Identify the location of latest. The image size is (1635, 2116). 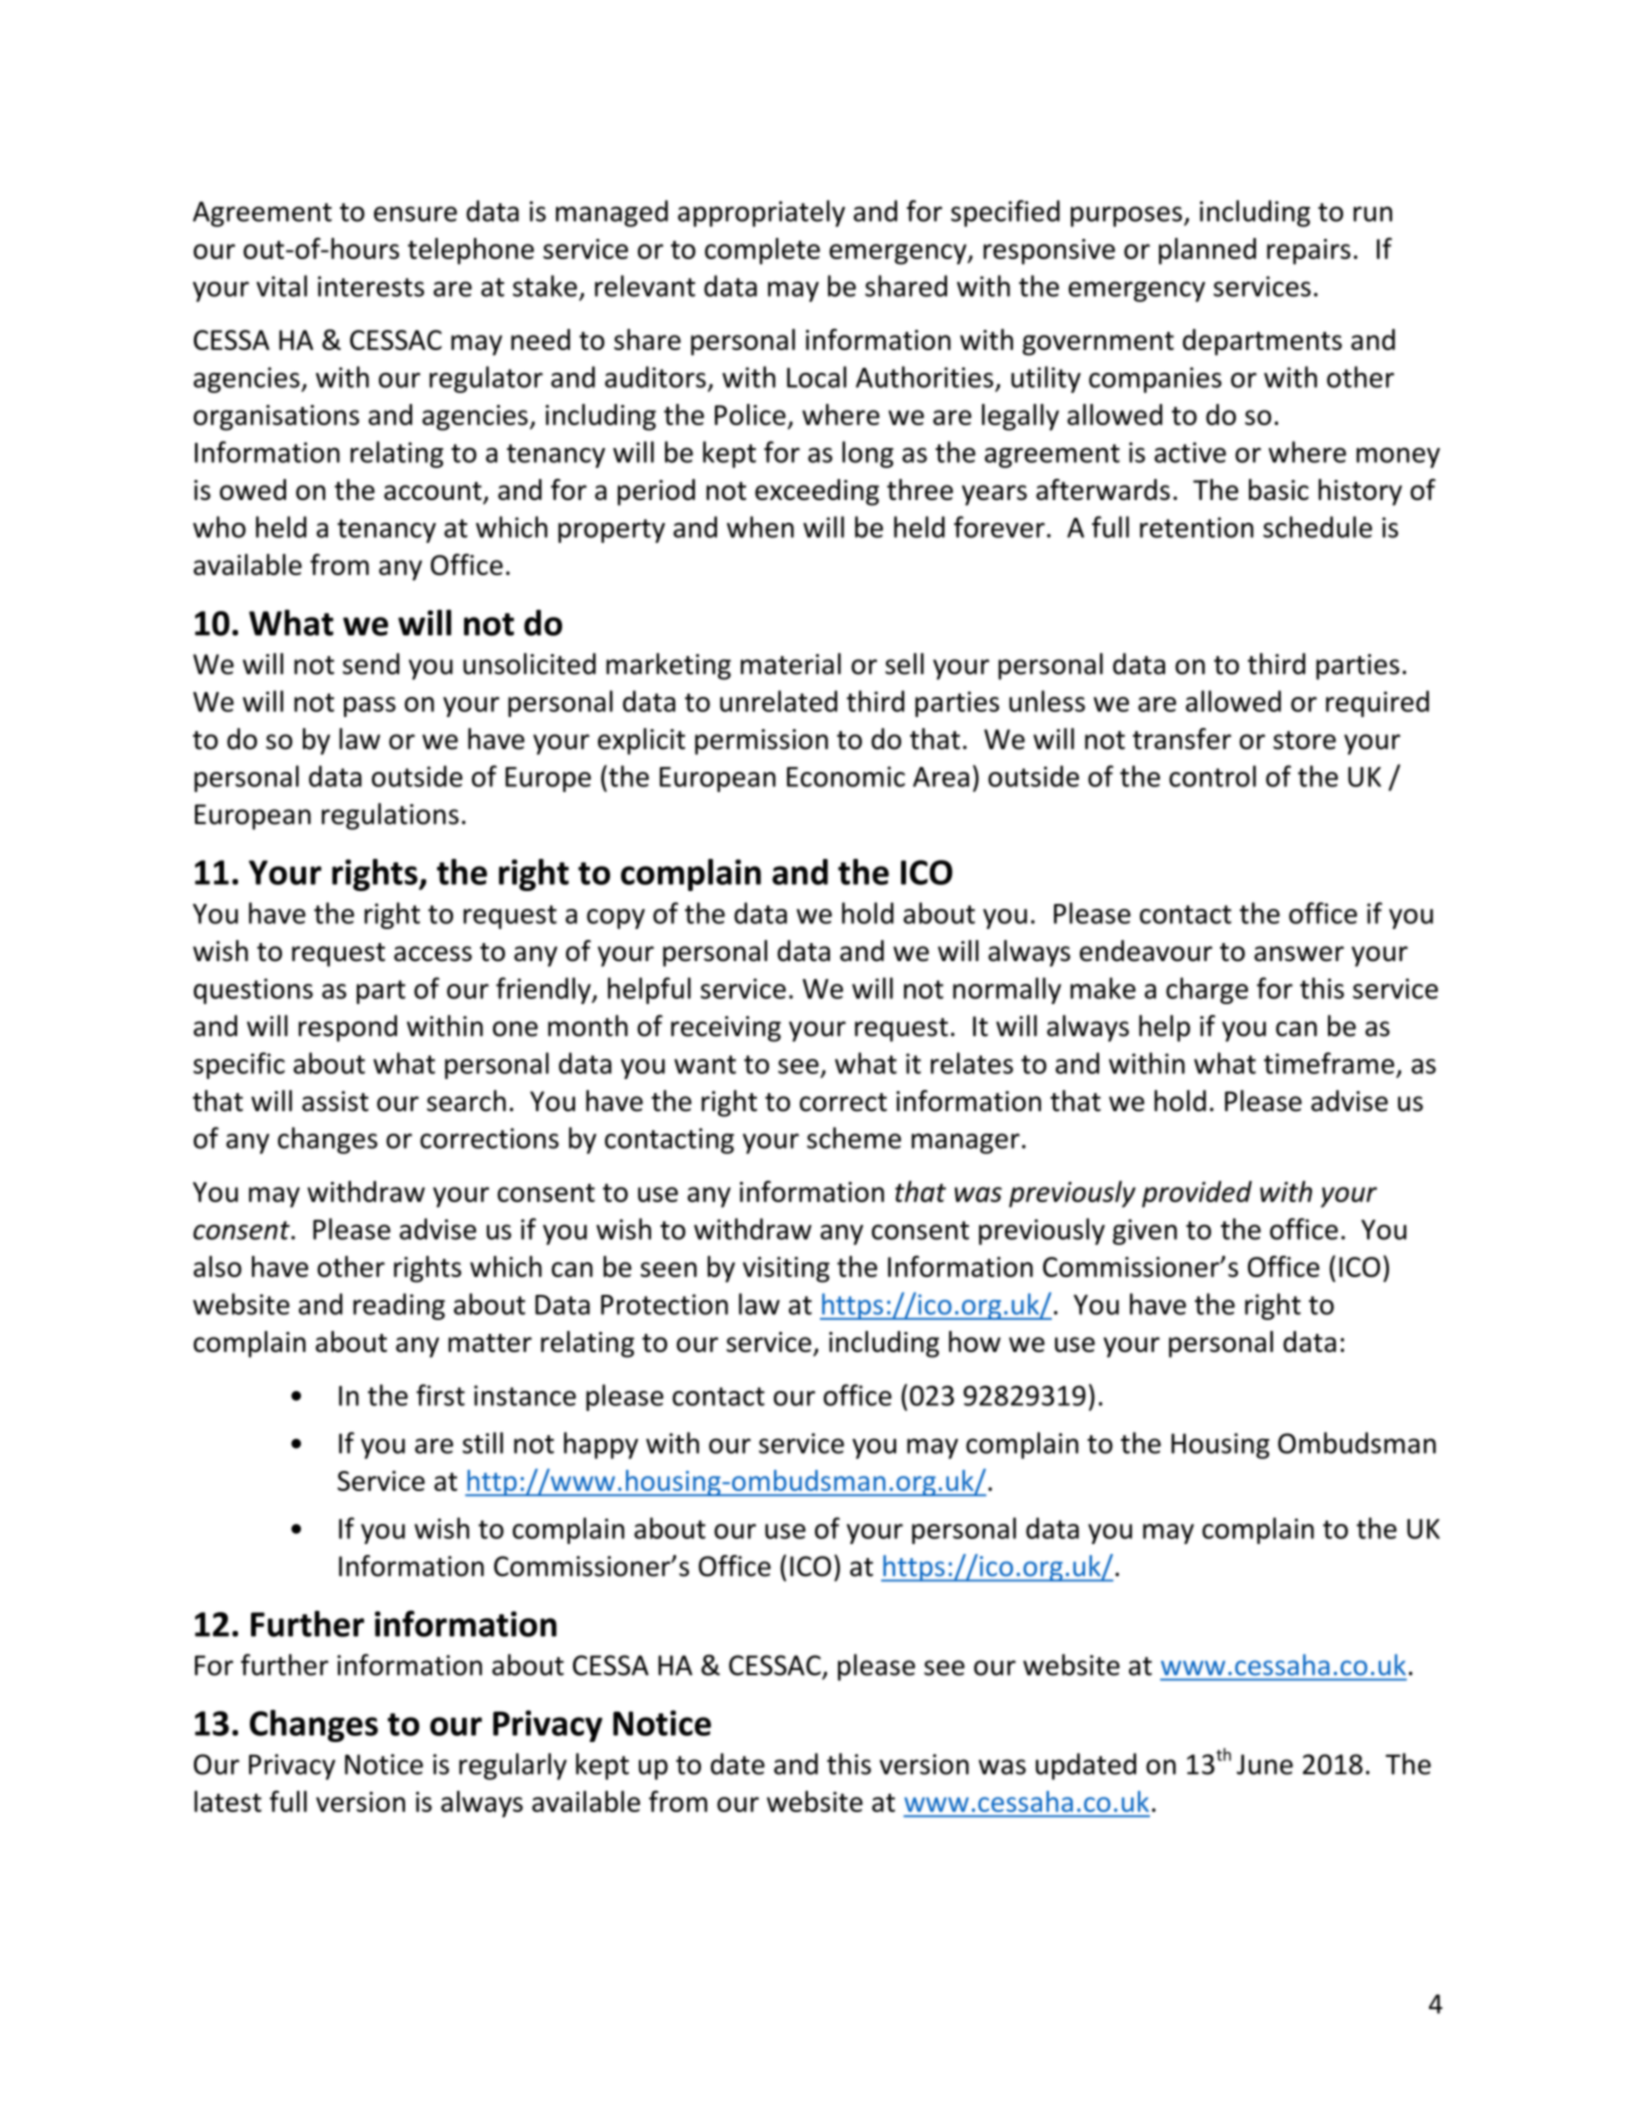
(228, 1801).
